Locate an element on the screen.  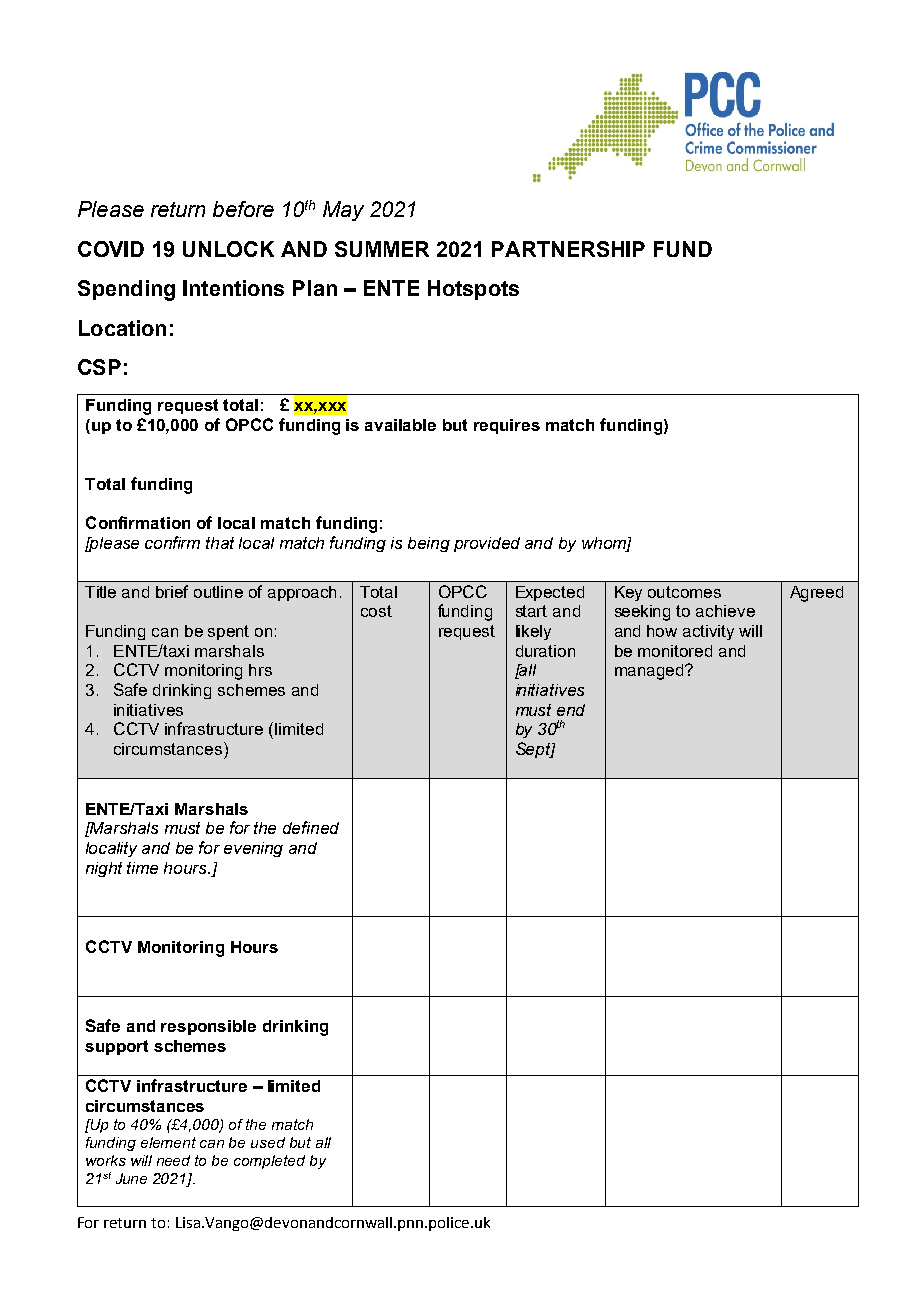
SUMMER is located at coordinates (382, 249).
